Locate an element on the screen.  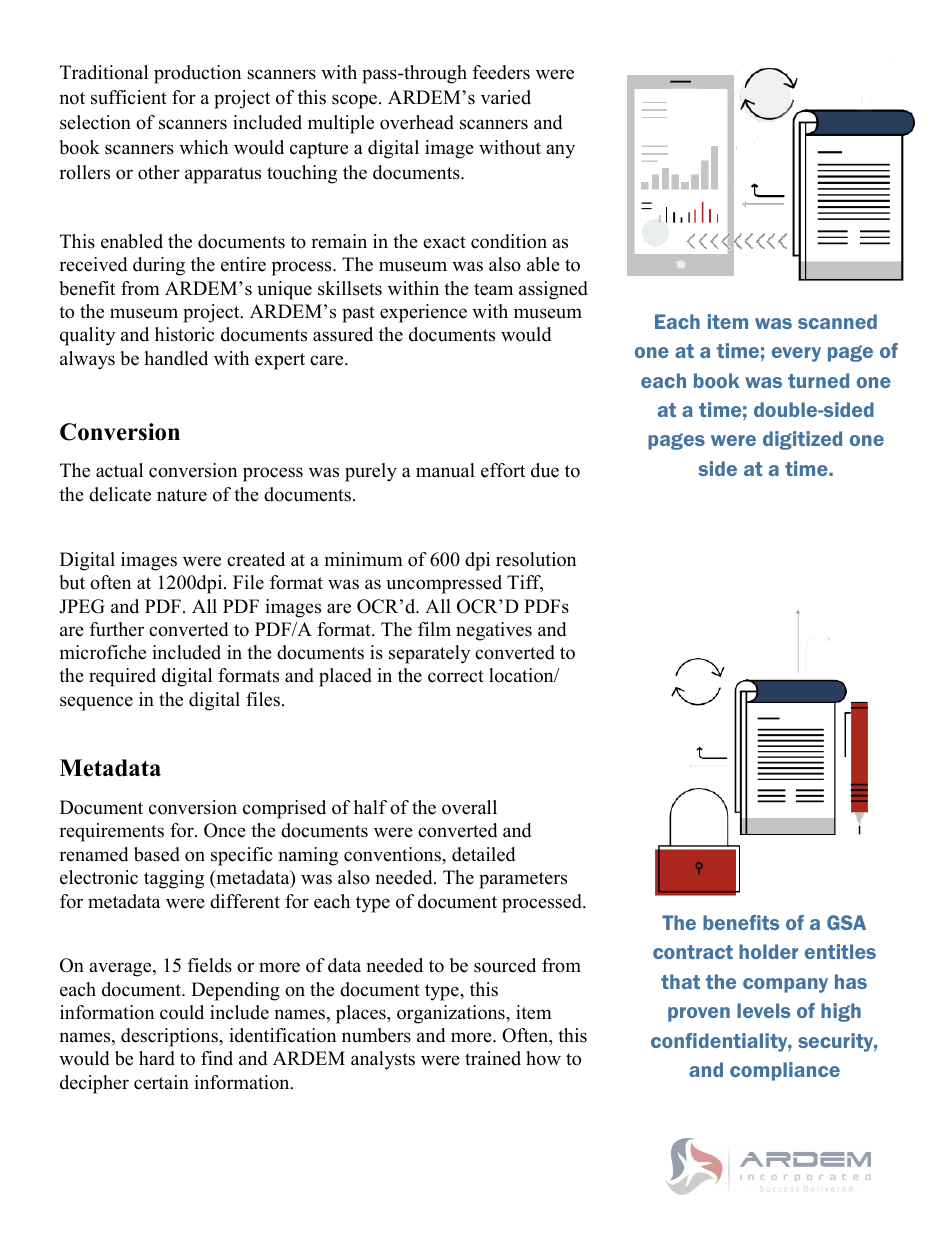
uncompressed is located at coordinates (444, 584).
